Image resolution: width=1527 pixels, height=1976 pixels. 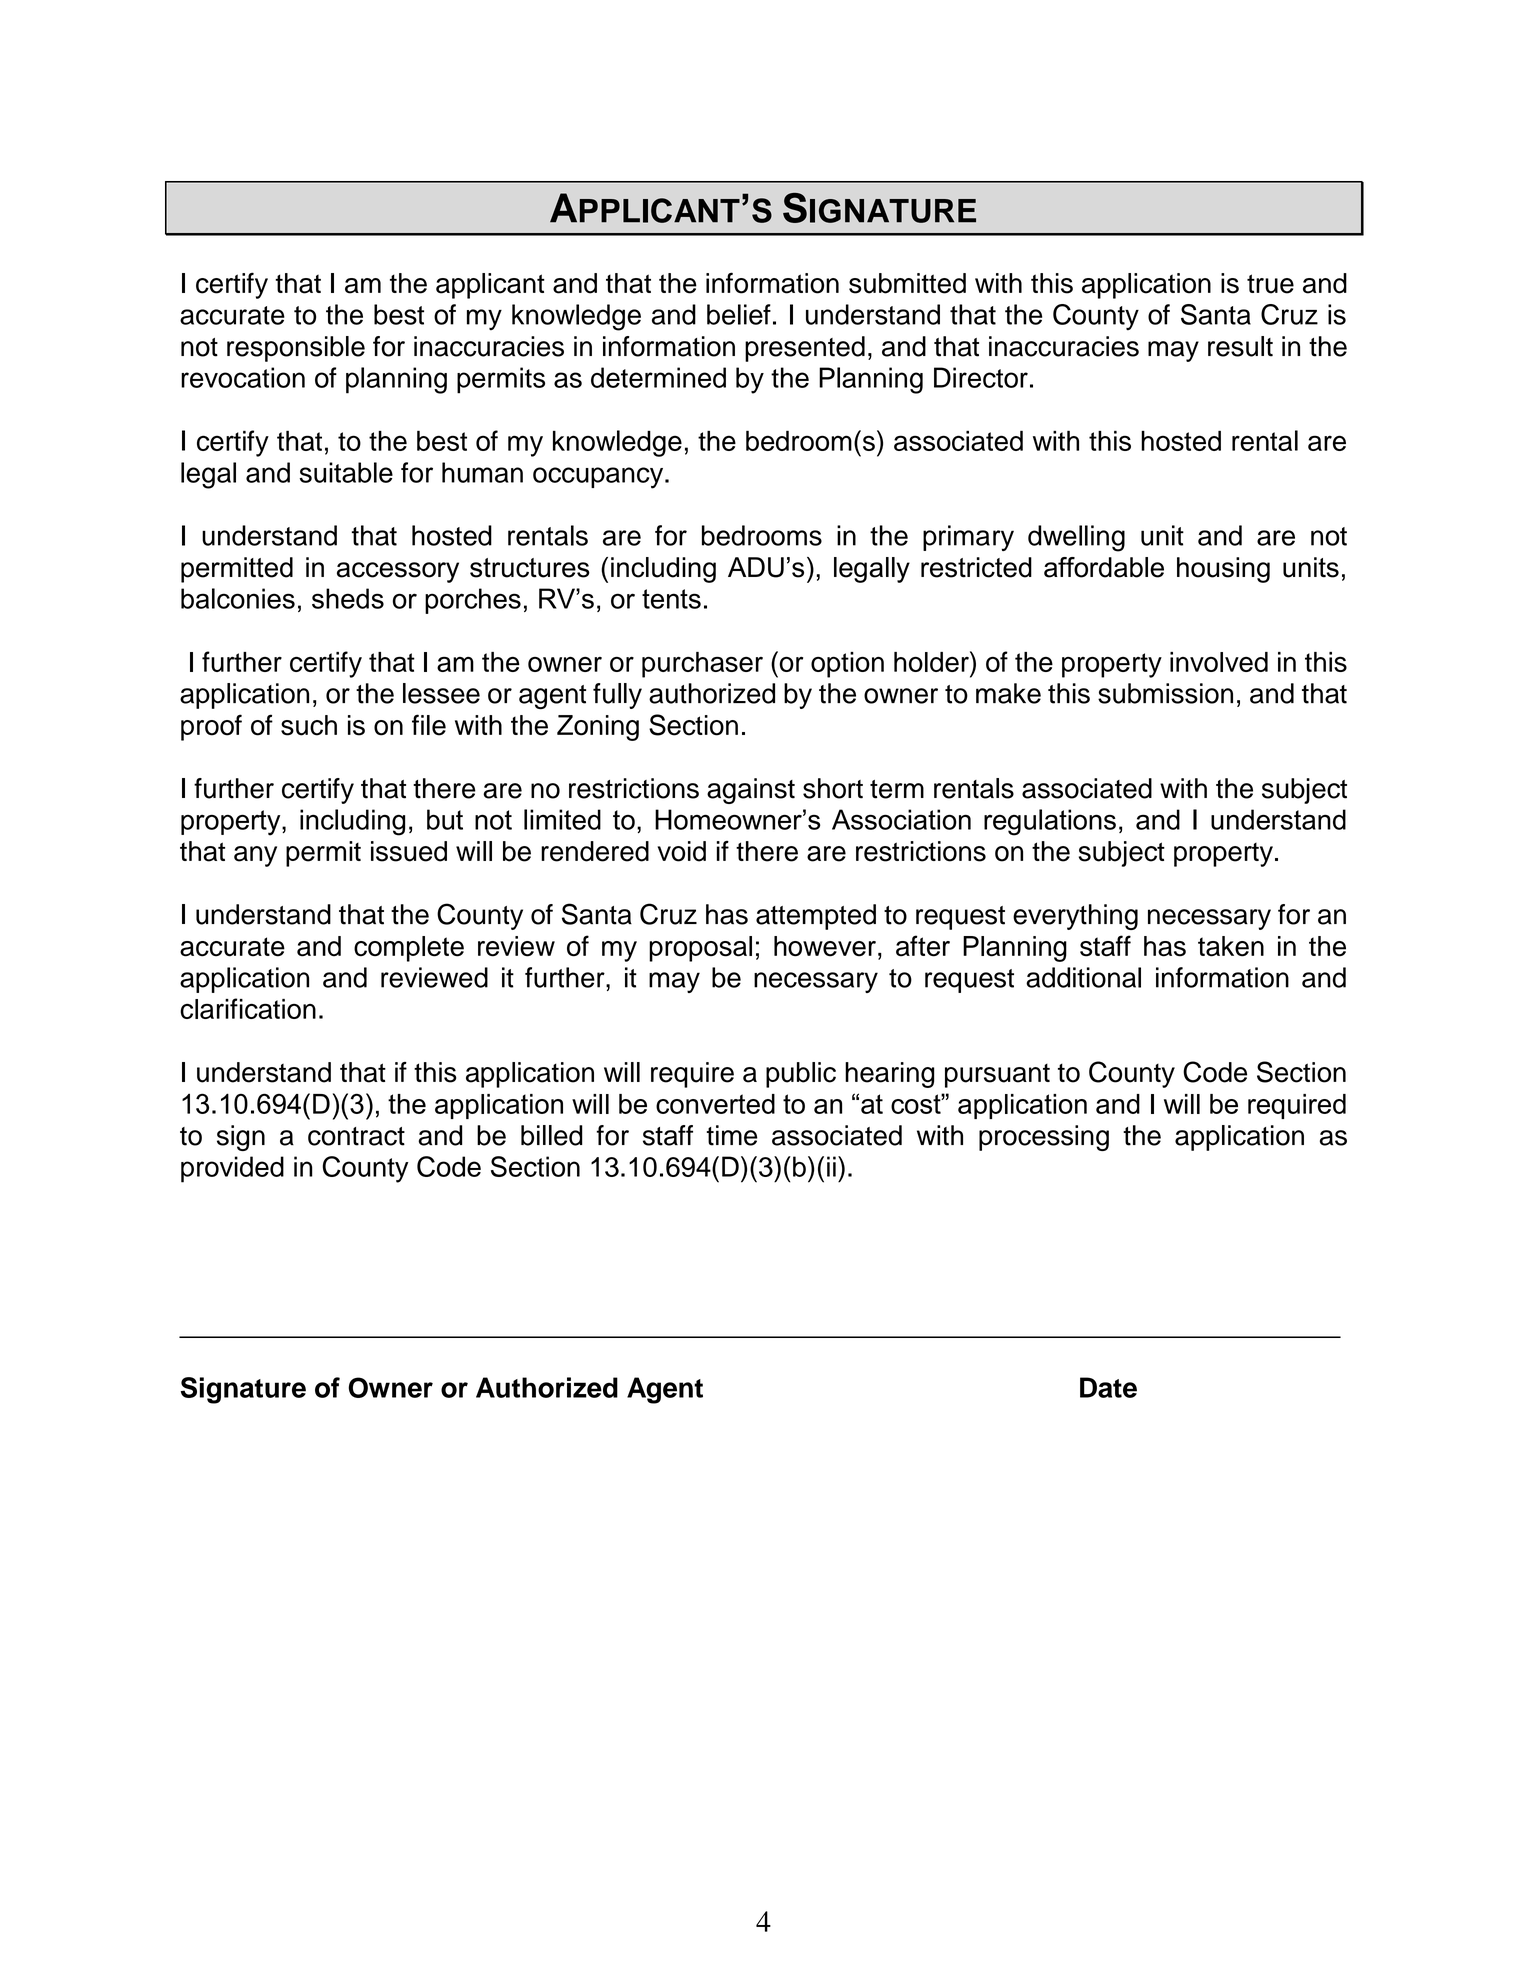 What do you see at coordinates (1108, 1387) in the screenshot?
I see `Date` at bounding box center [1108, 1387].
